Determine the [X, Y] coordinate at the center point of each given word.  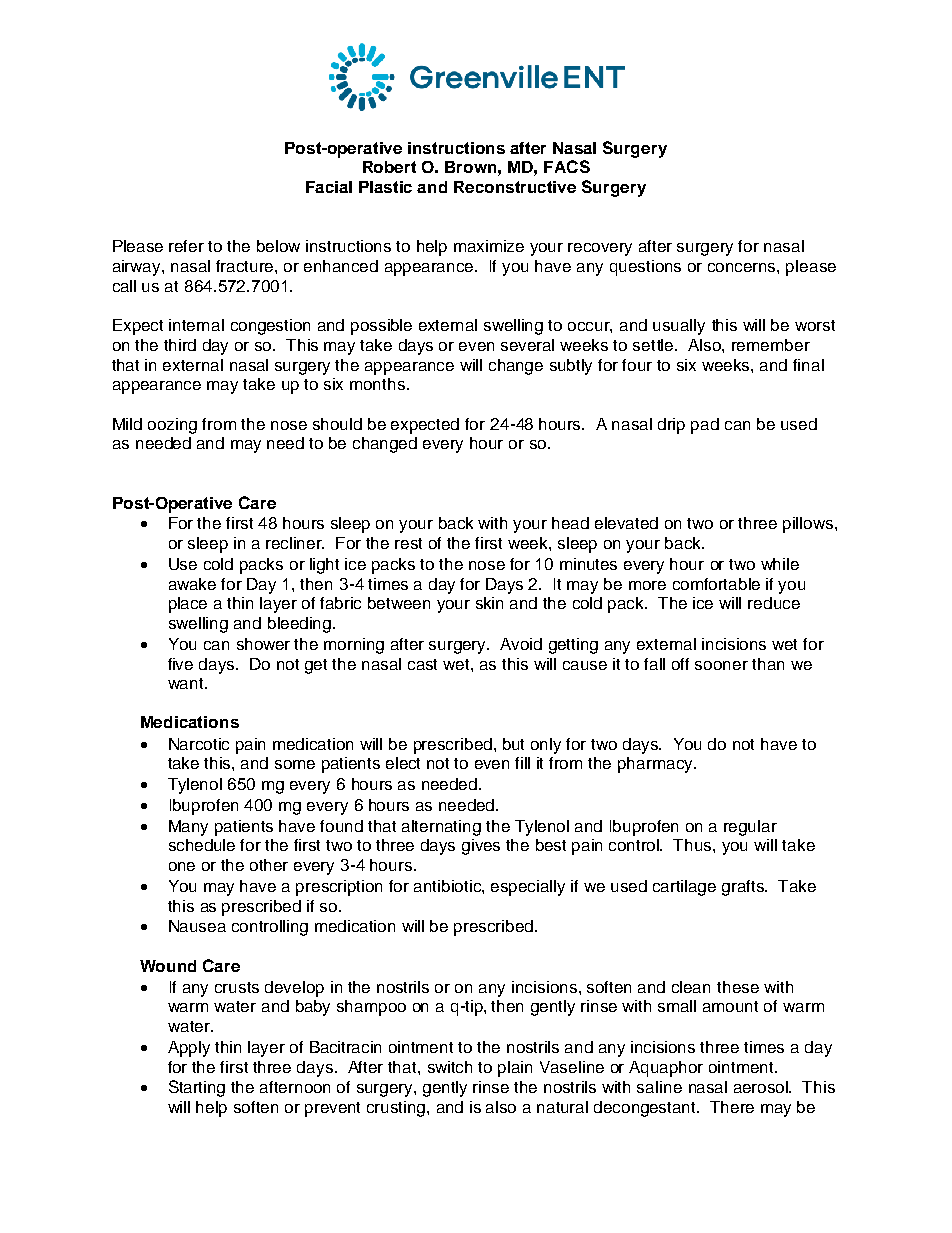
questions [645, 268]
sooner [721, 665]
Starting [197, 1088]
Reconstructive [515, 187]
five [180, 664]
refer [186, 246]
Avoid [521, 644]
